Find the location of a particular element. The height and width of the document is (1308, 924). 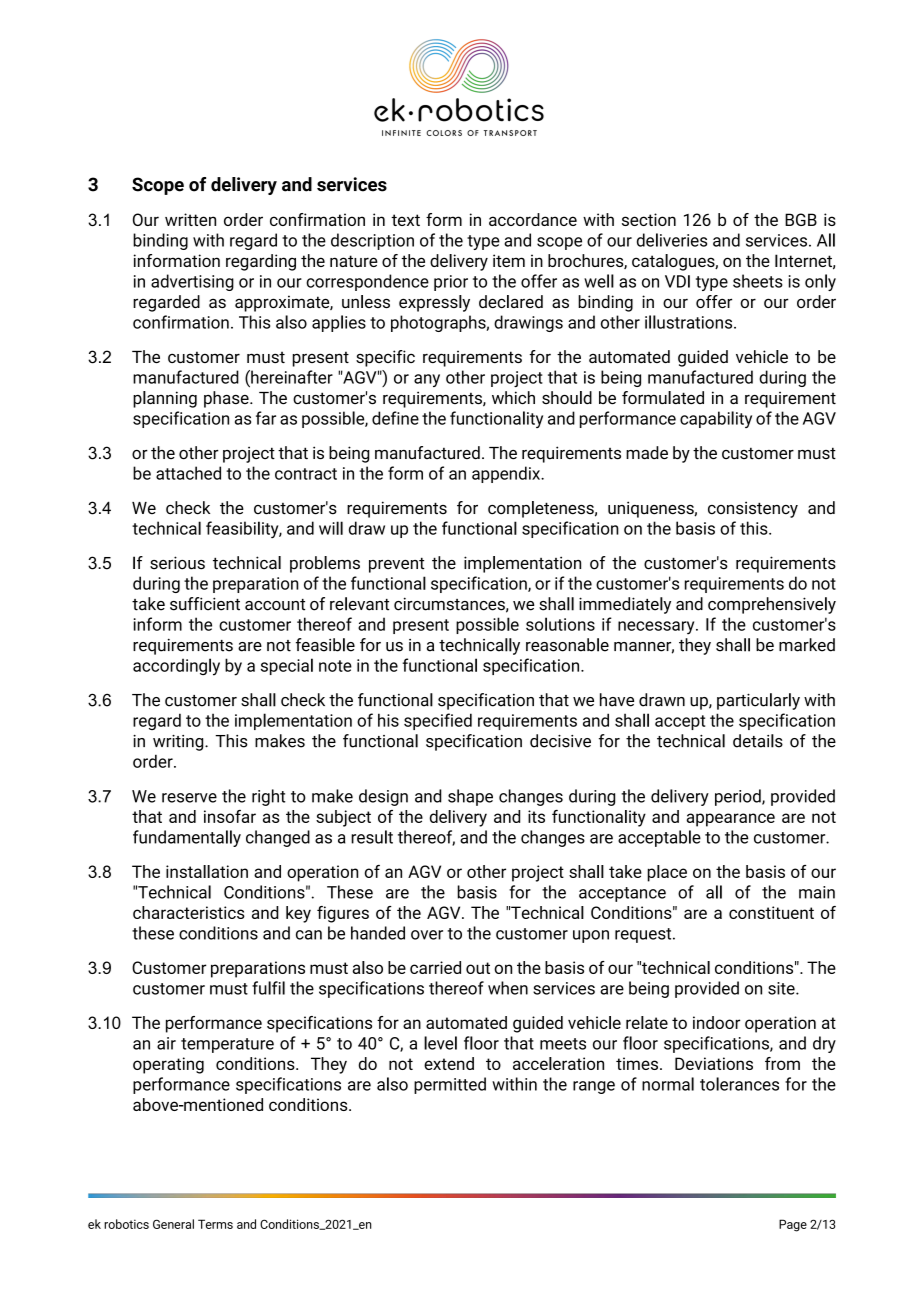

installation is located at coordinates (207, 871).
